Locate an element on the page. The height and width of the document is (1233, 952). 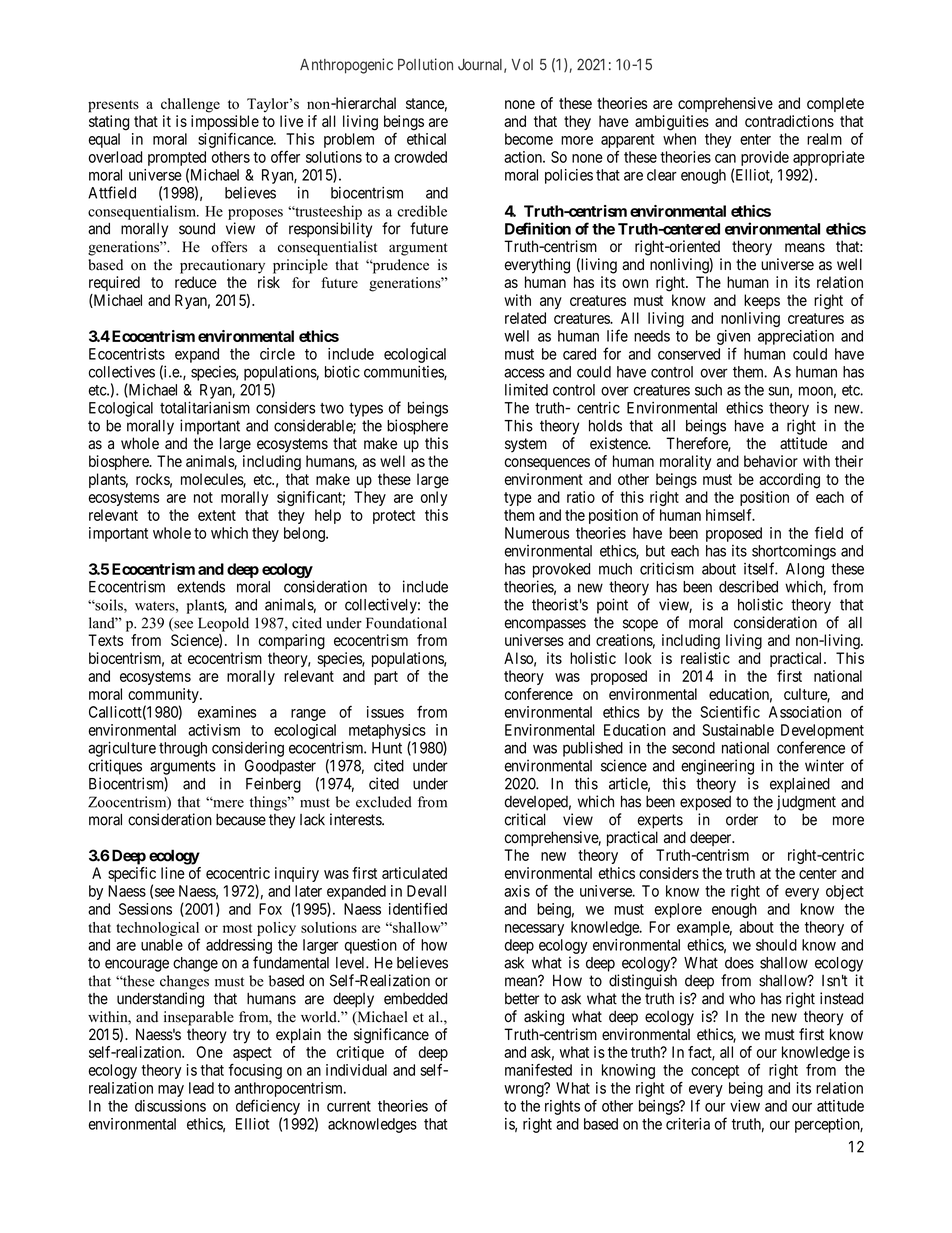
part is located at coordinates (386, 678).
